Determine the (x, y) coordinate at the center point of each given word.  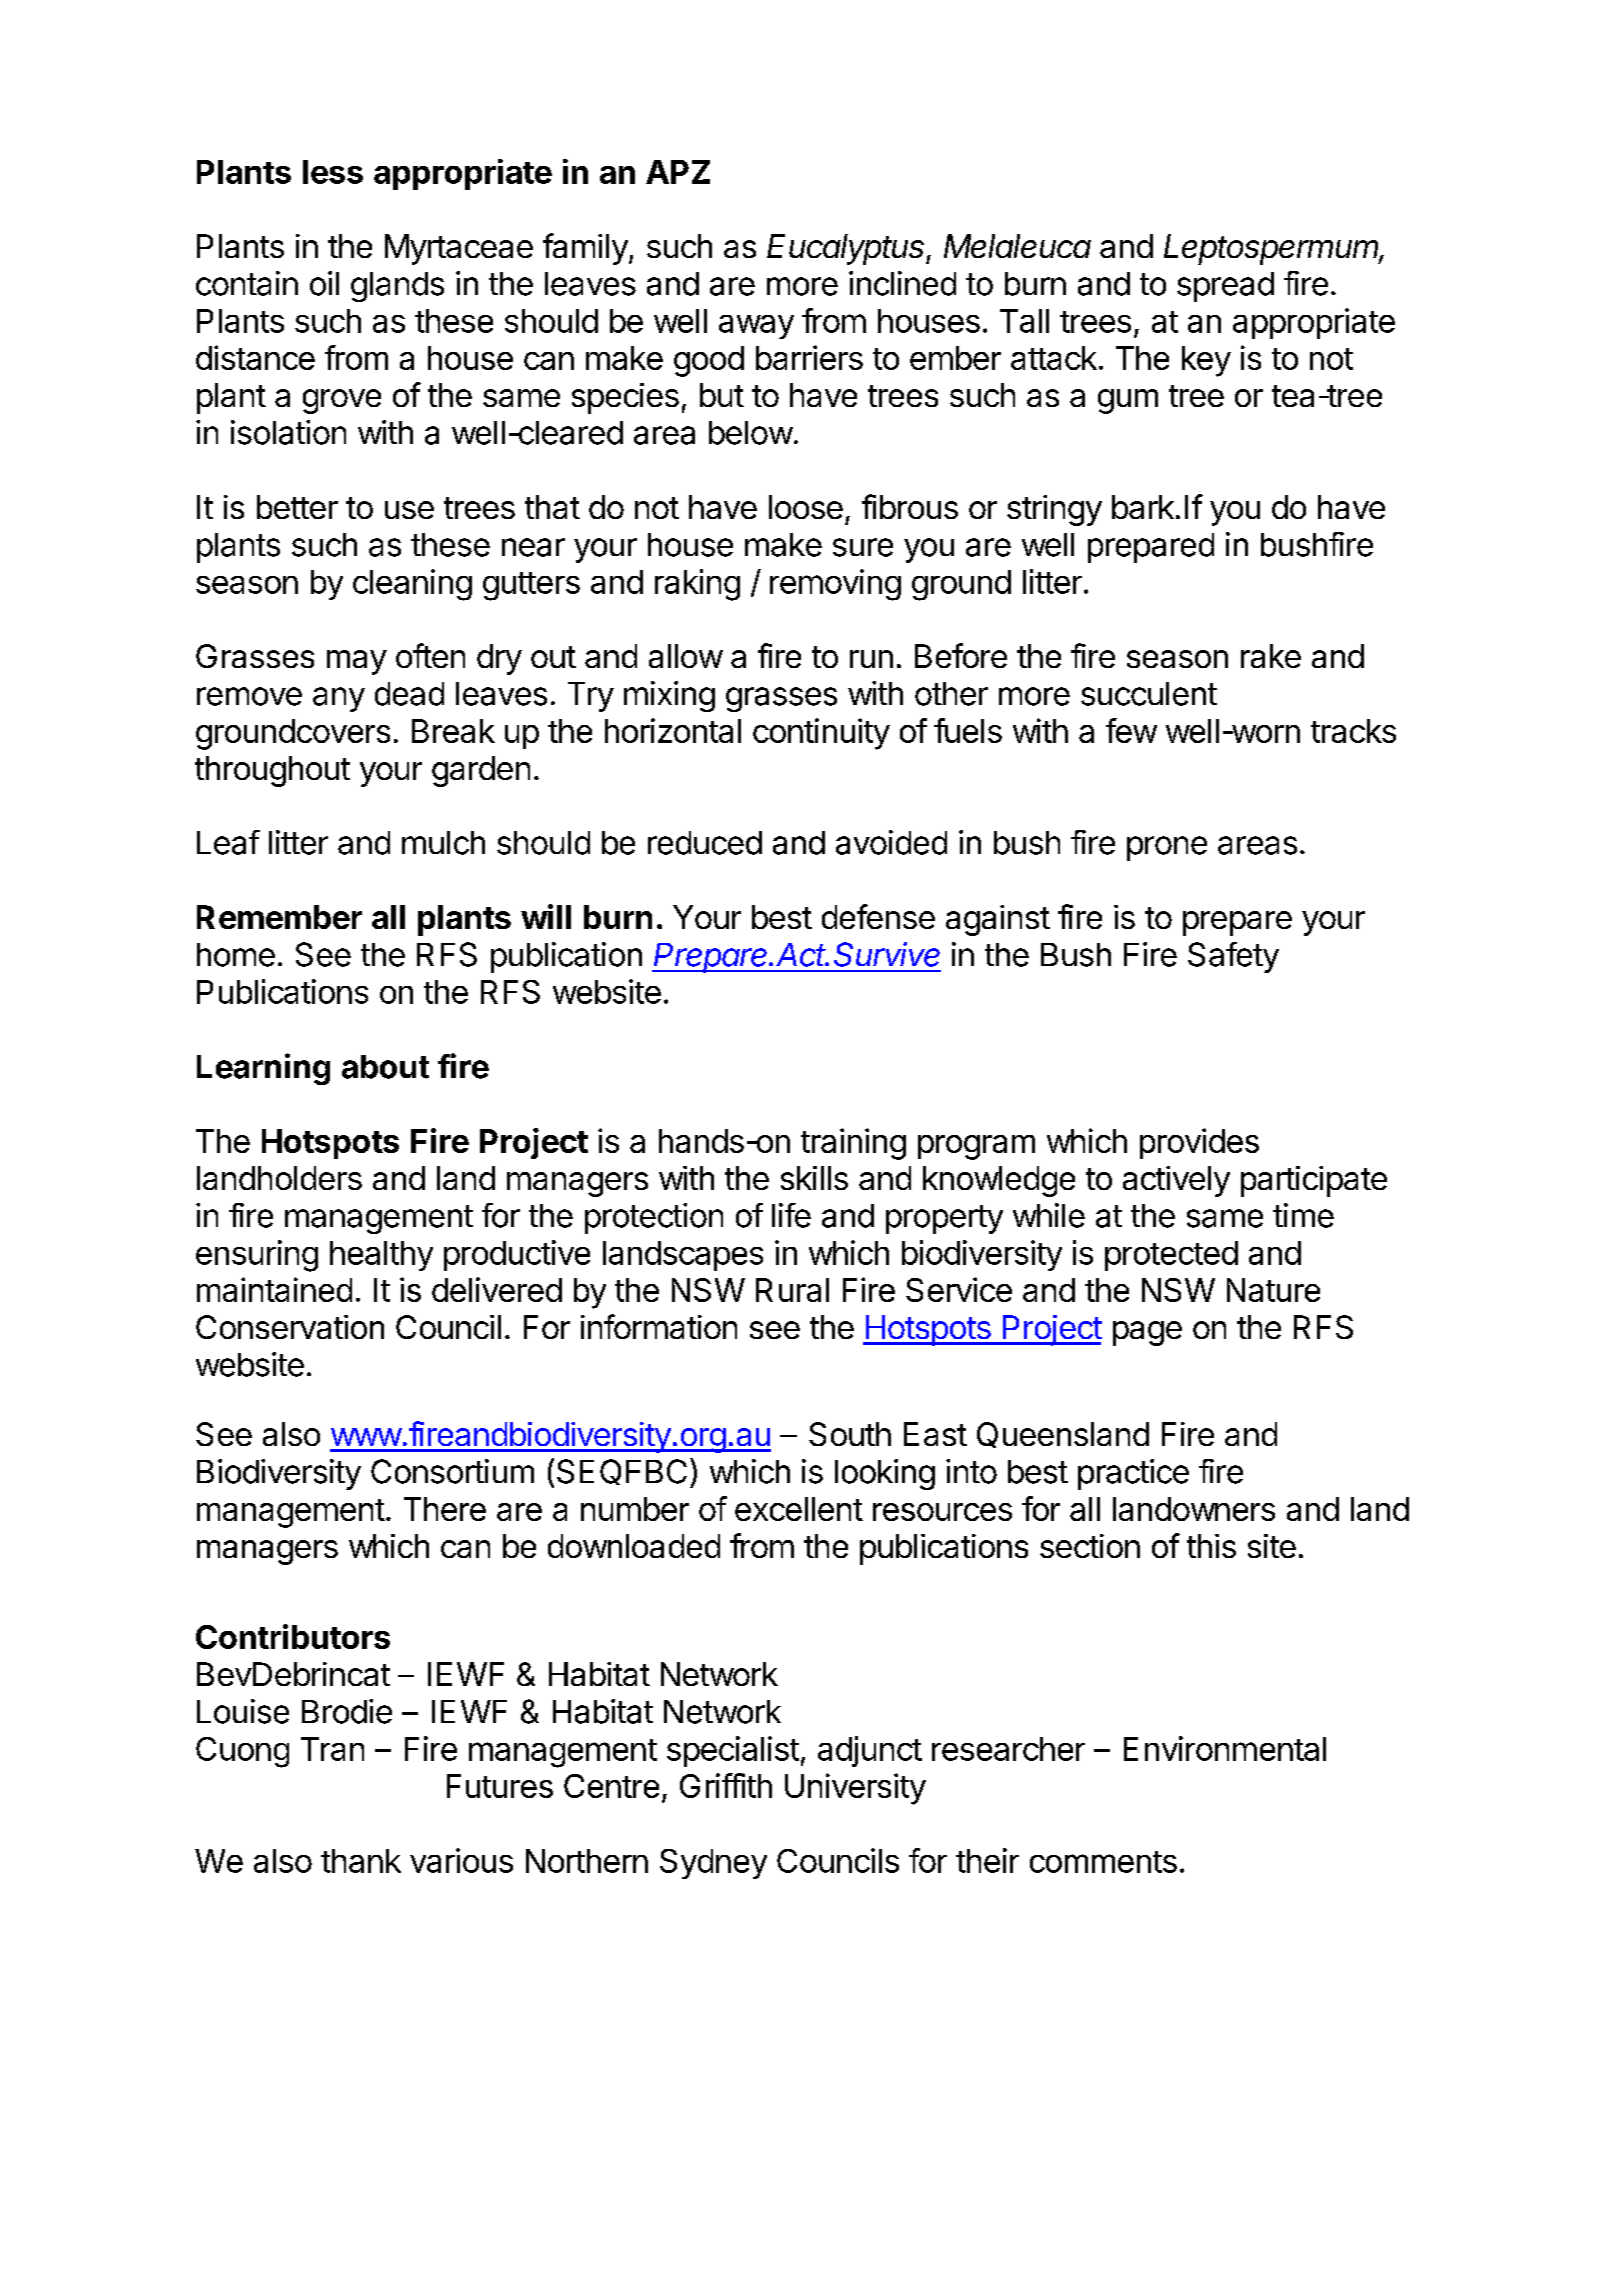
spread (1225, 287)
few (1131, 730)
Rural (792, 1290)
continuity (821, 734)
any (339, 699)
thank (361, 1861)
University (855, 1789)
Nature (1273, 1290)
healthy (381, 1256)
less (333, 172)
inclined (902, 283)
